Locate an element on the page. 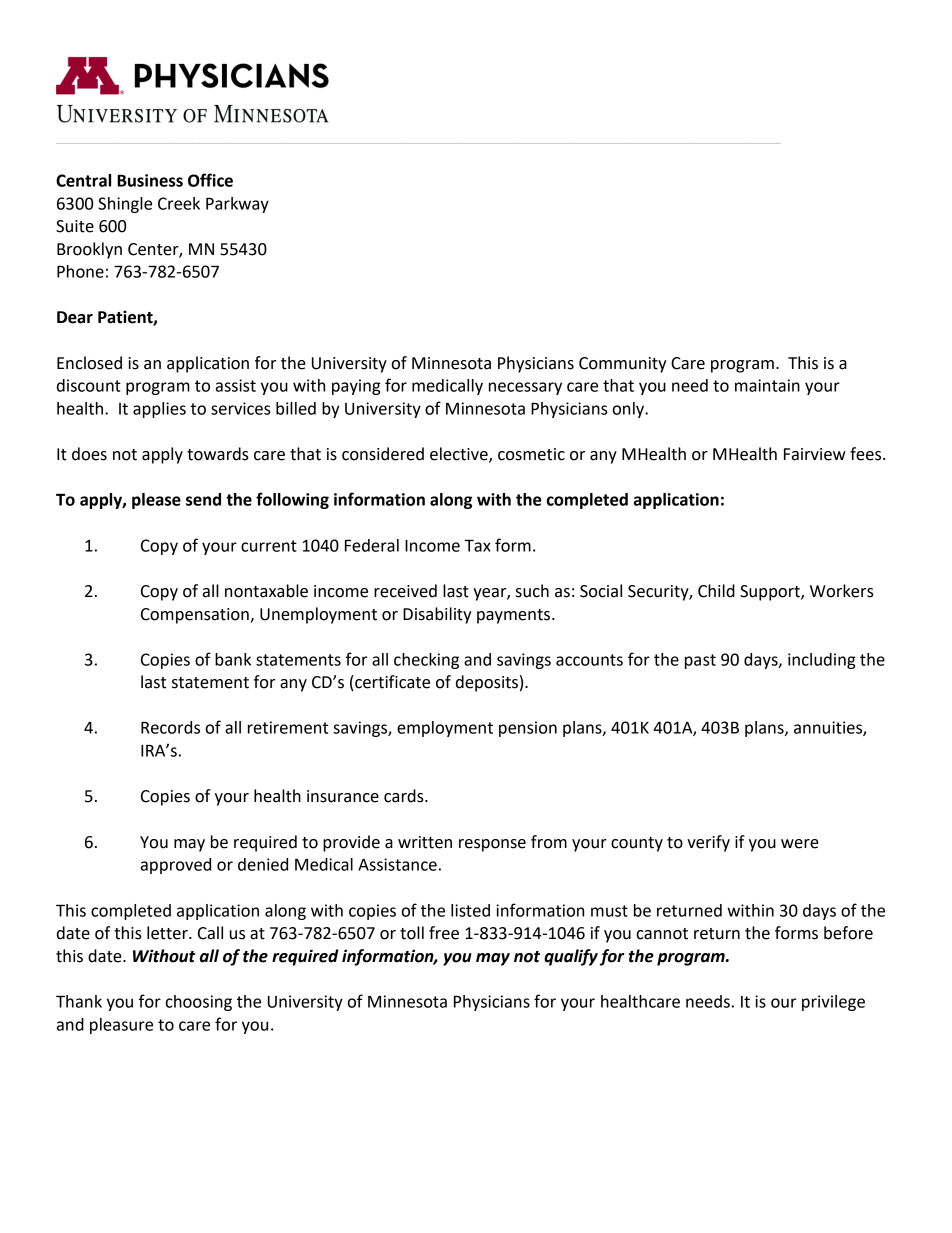 This image has height=1233, width=952. Community is located at coordinates (623, 365).
